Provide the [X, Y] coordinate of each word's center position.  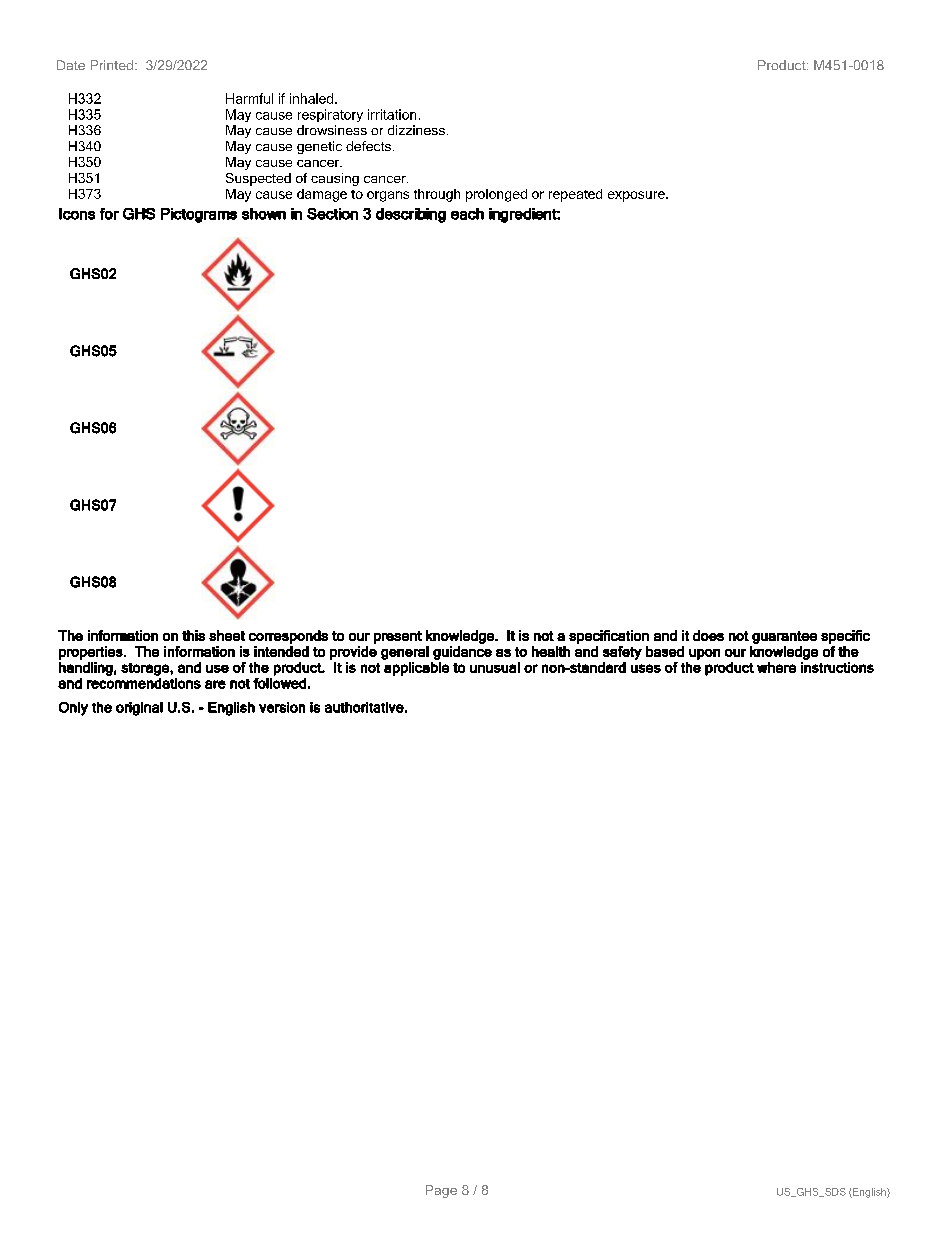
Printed [112, 65]
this [193, 635]
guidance [462, 653]
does [708, 635]
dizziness [416, 130]
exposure [637, 196]
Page [441, 1191]
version [282, 707]
